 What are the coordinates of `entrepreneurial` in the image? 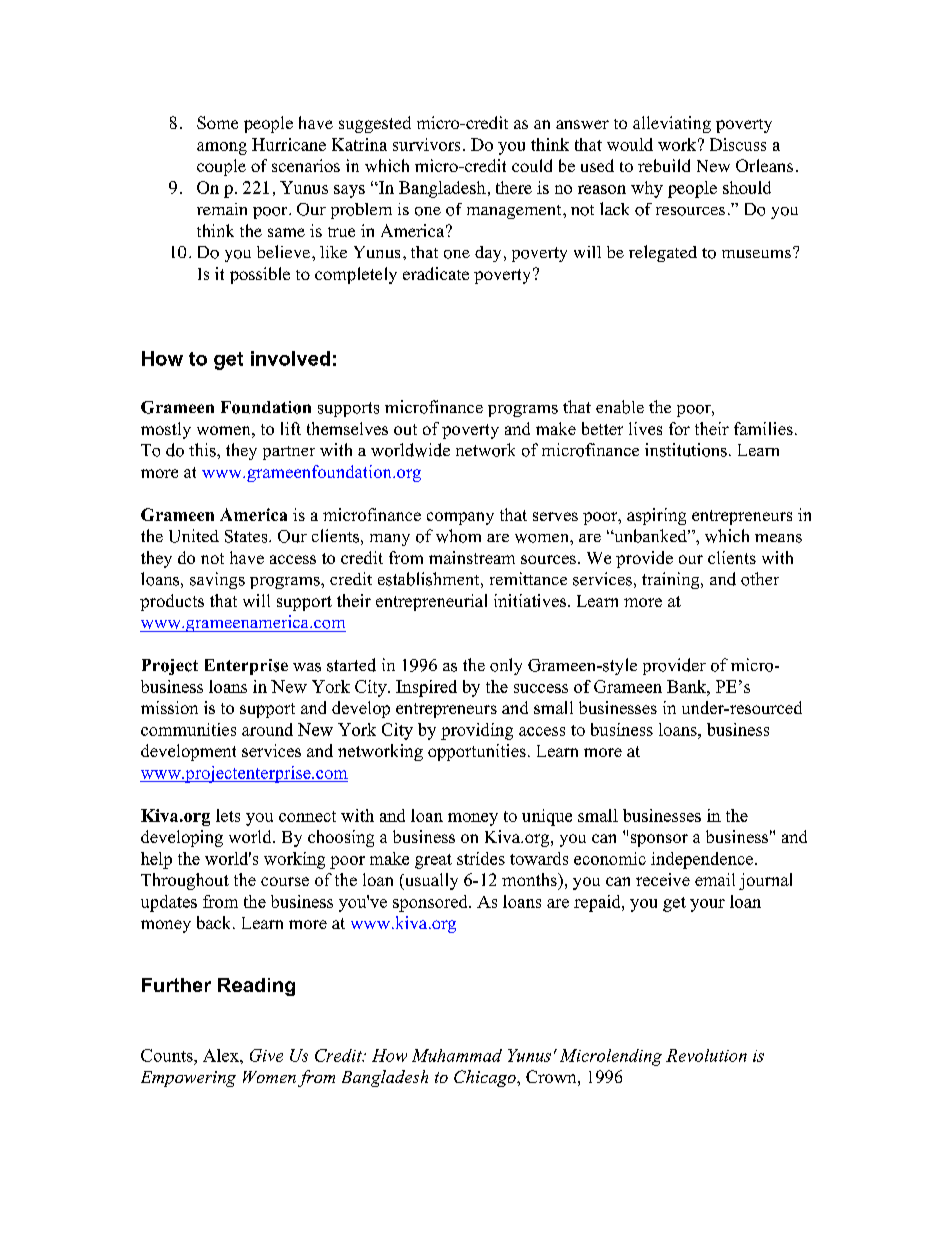 It's located at (431, 602).
